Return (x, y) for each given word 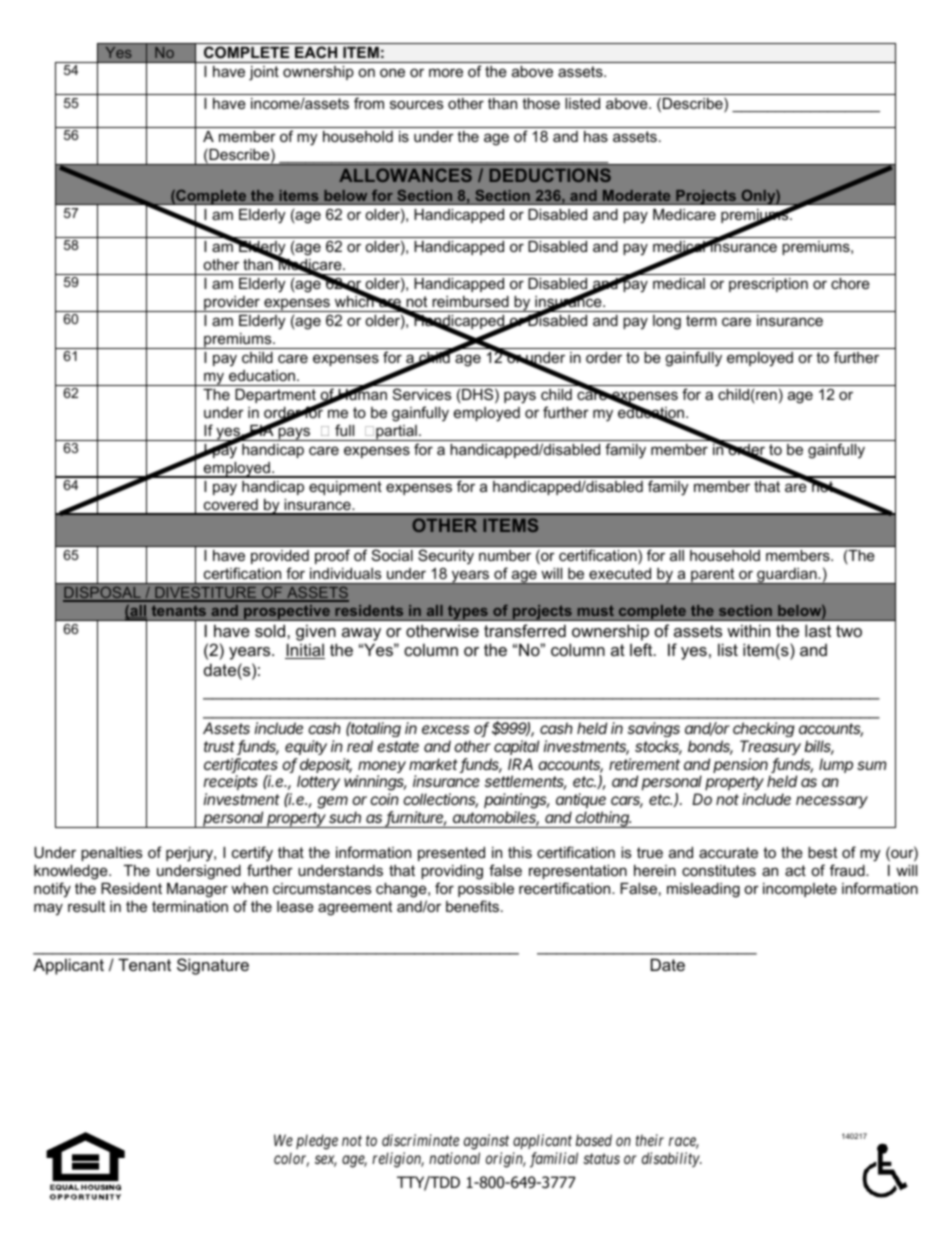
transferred (525, 630)
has (596, 136)
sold (271, 630)
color (291, 1159)
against (486, 1142)
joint (264, 73)
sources (416, 104)
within (748, 630)
